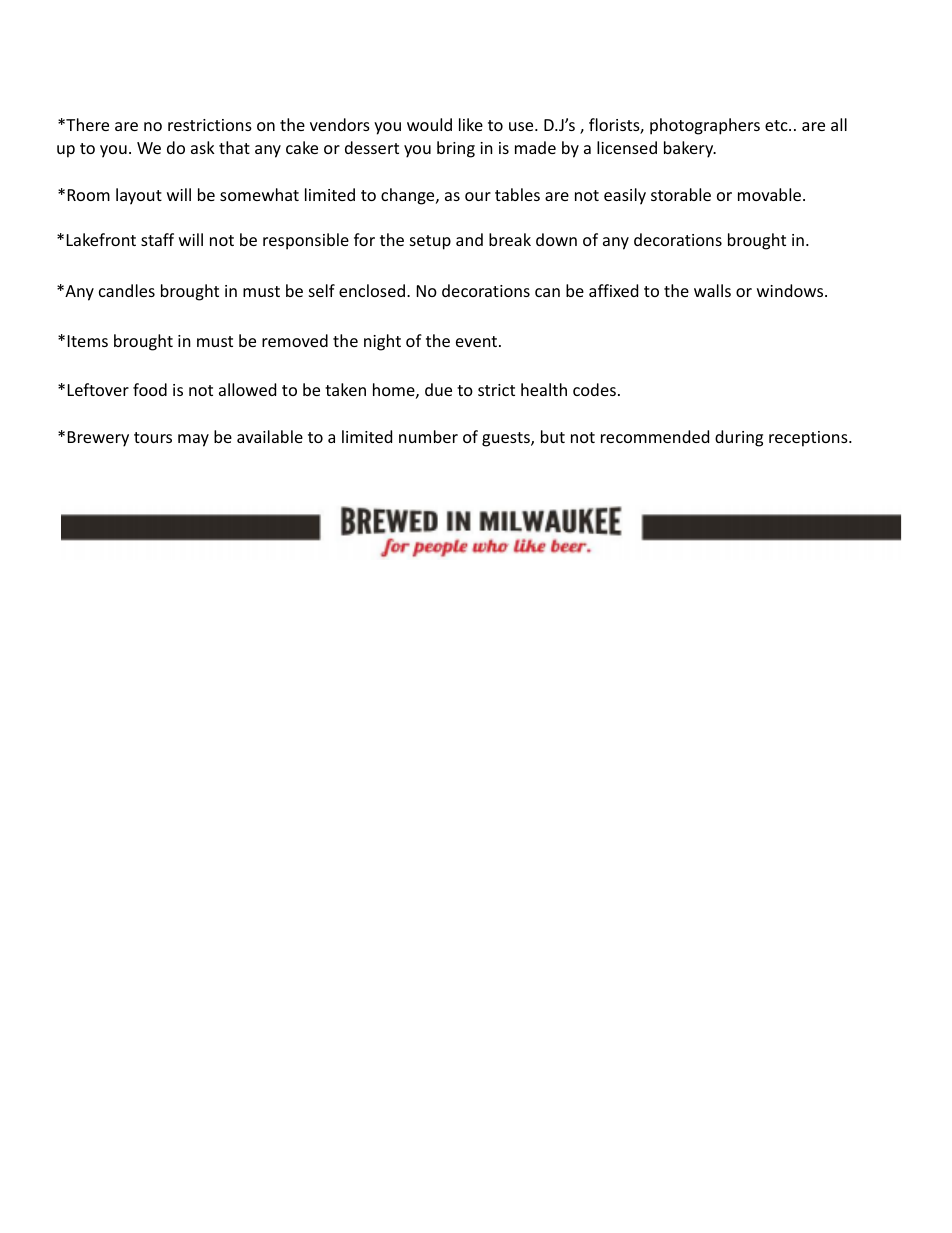 This page has width=952, height=1233. I want to click on change, so click(409, 196).
